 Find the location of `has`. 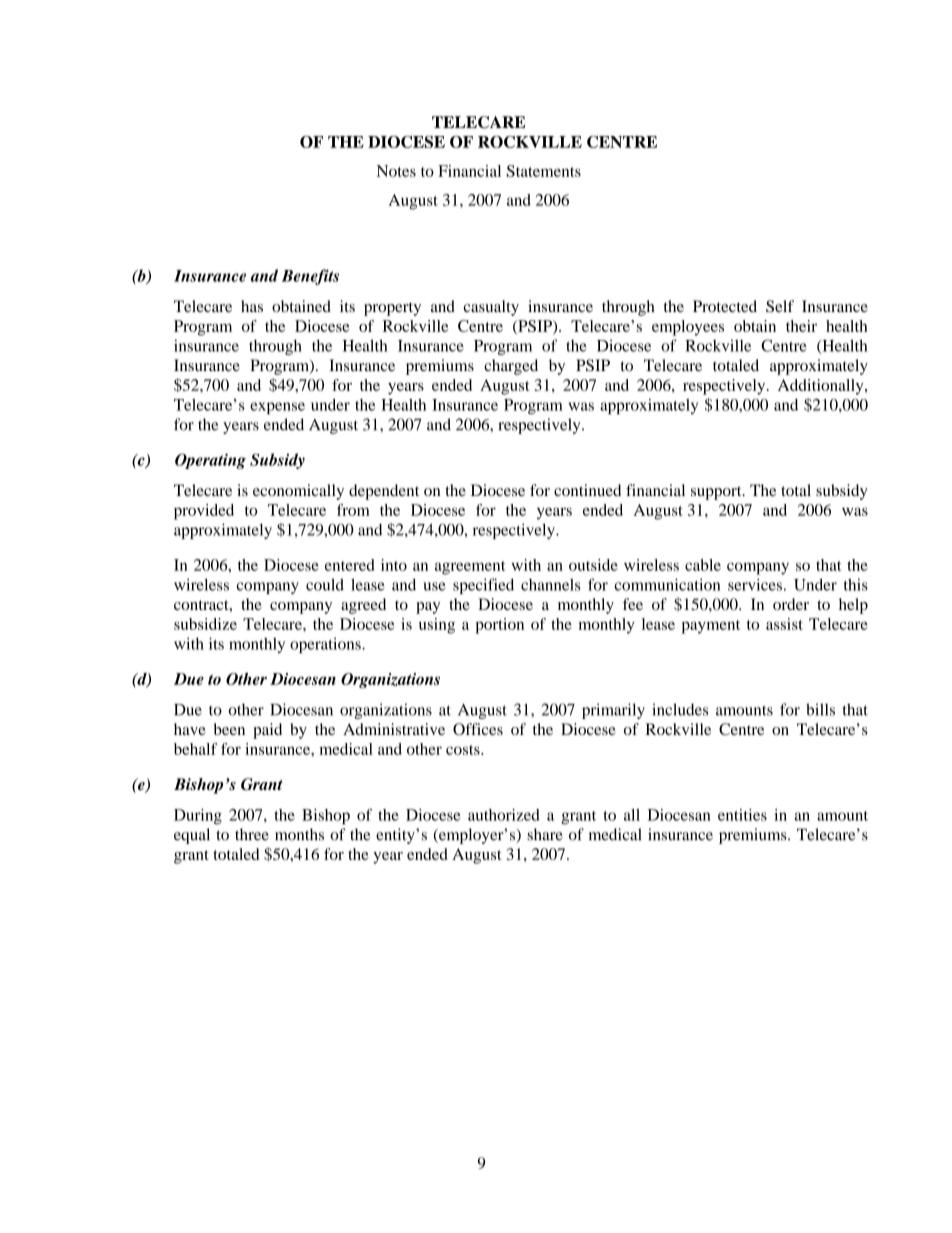

has is located at coordinates (252, 306).
